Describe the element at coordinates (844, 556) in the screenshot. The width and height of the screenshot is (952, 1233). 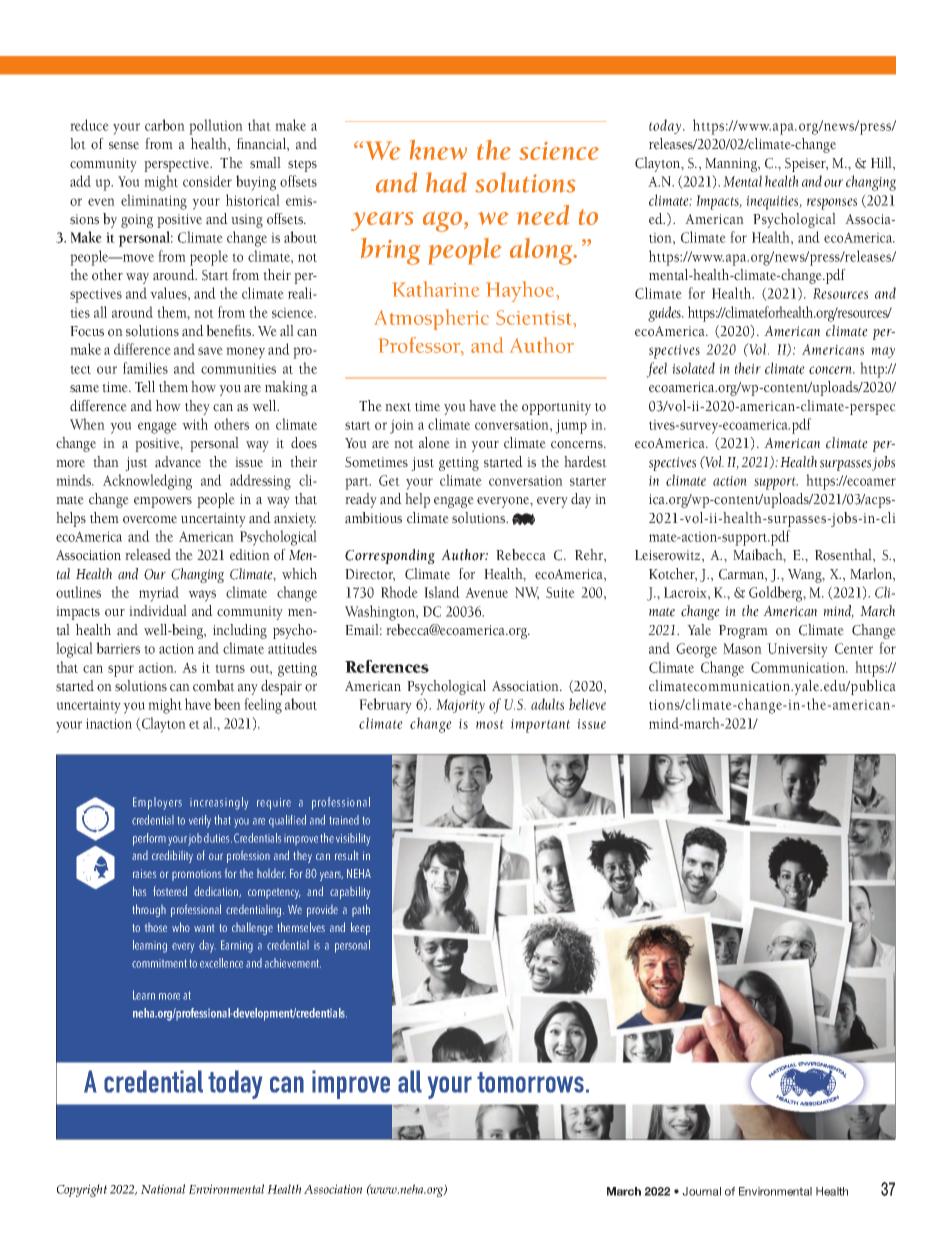
I see `Rosenthal` at that location.
